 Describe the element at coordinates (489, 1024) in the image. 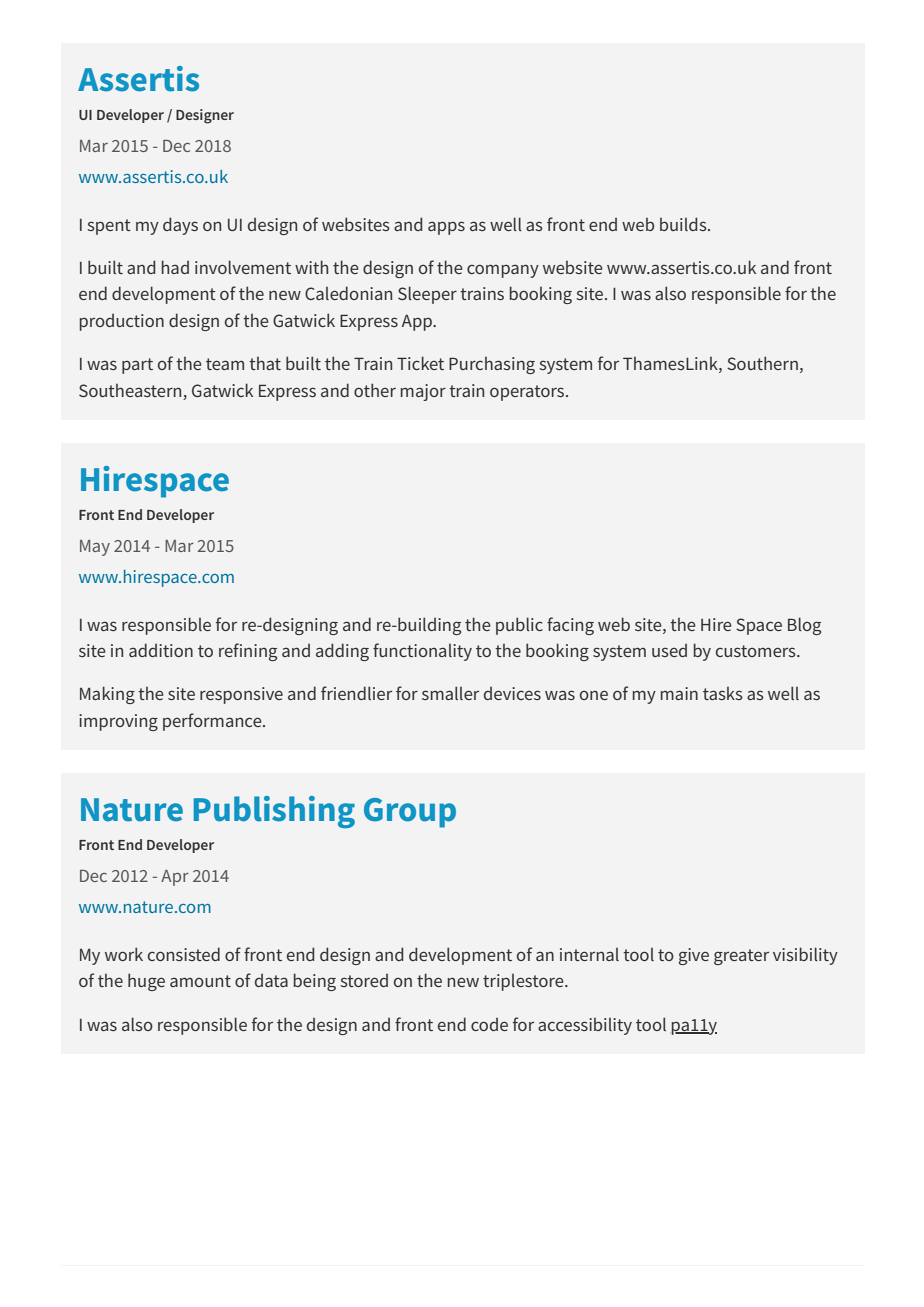

I see `code` at that location.
